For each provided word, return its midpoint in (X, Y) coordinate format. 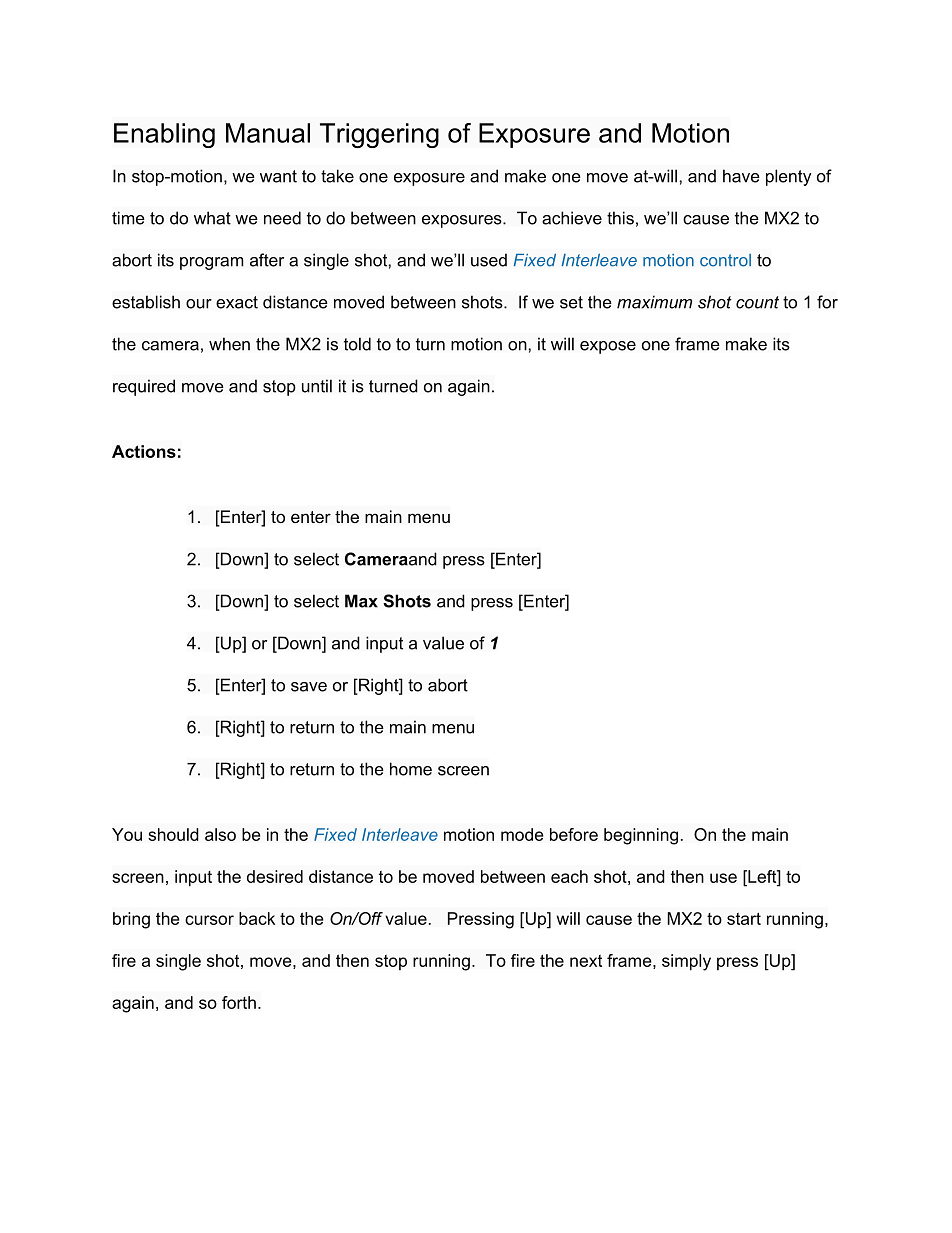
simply (686, 962)
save (309, 687)
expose (608, 347)
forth (239, 1002)
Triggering (379, 135)
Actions (144, 451)
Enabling (164, 135)
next (586, 961)
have (741, 176)
